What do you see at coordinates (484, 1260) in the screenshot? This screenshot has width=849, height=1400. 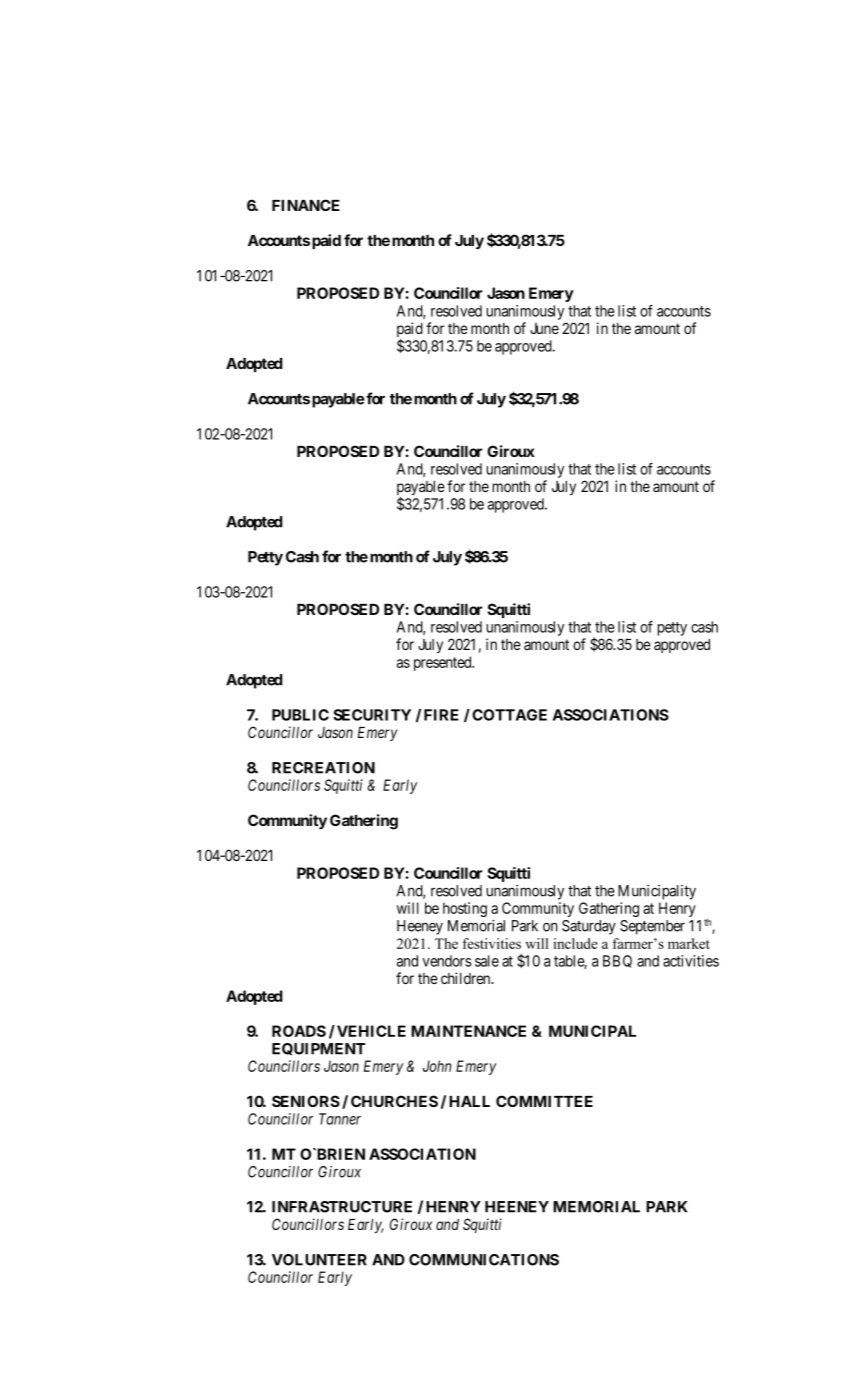 I see `COMMUNICATIONS` at bounding box center [484, 1260].
